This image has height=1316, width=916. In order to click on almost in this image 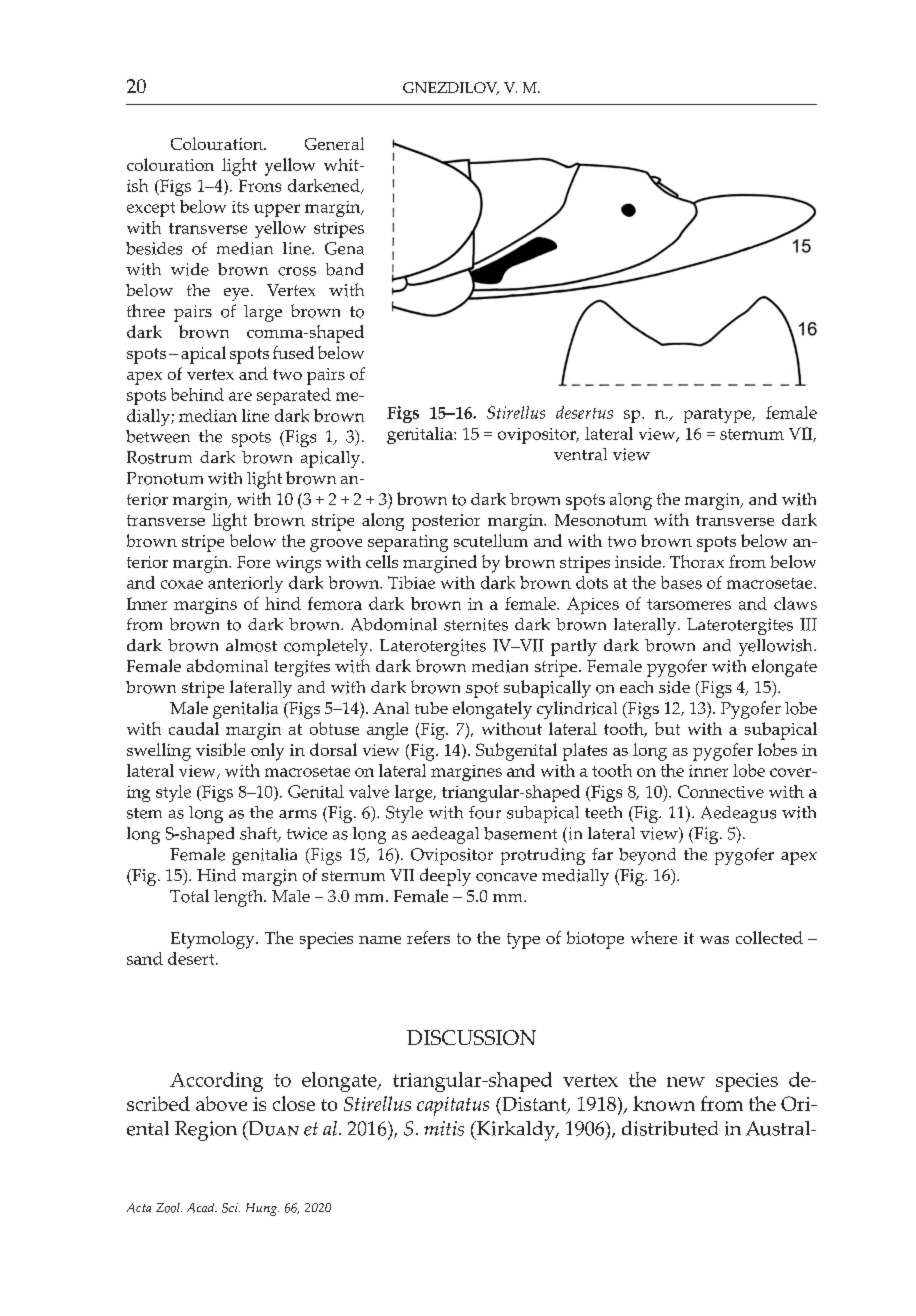, I will do `click(251, 645)`.
